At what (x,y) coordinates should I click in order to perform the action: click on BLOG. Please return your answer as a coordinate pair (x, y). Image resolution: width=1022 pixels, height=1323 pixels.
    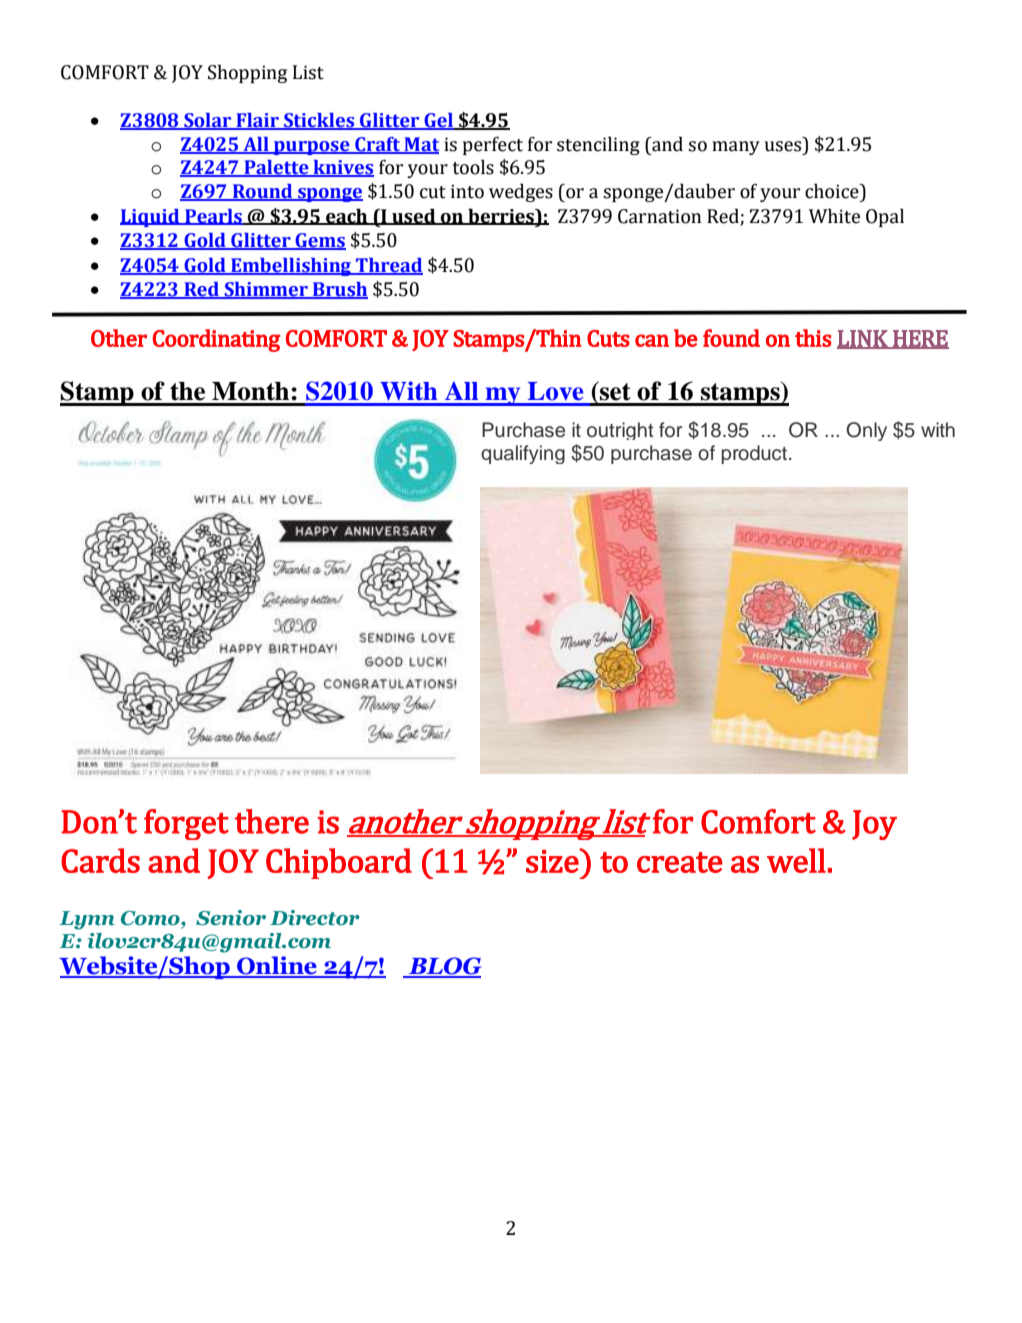
    Looking at the image, I should click on (444, 967).
